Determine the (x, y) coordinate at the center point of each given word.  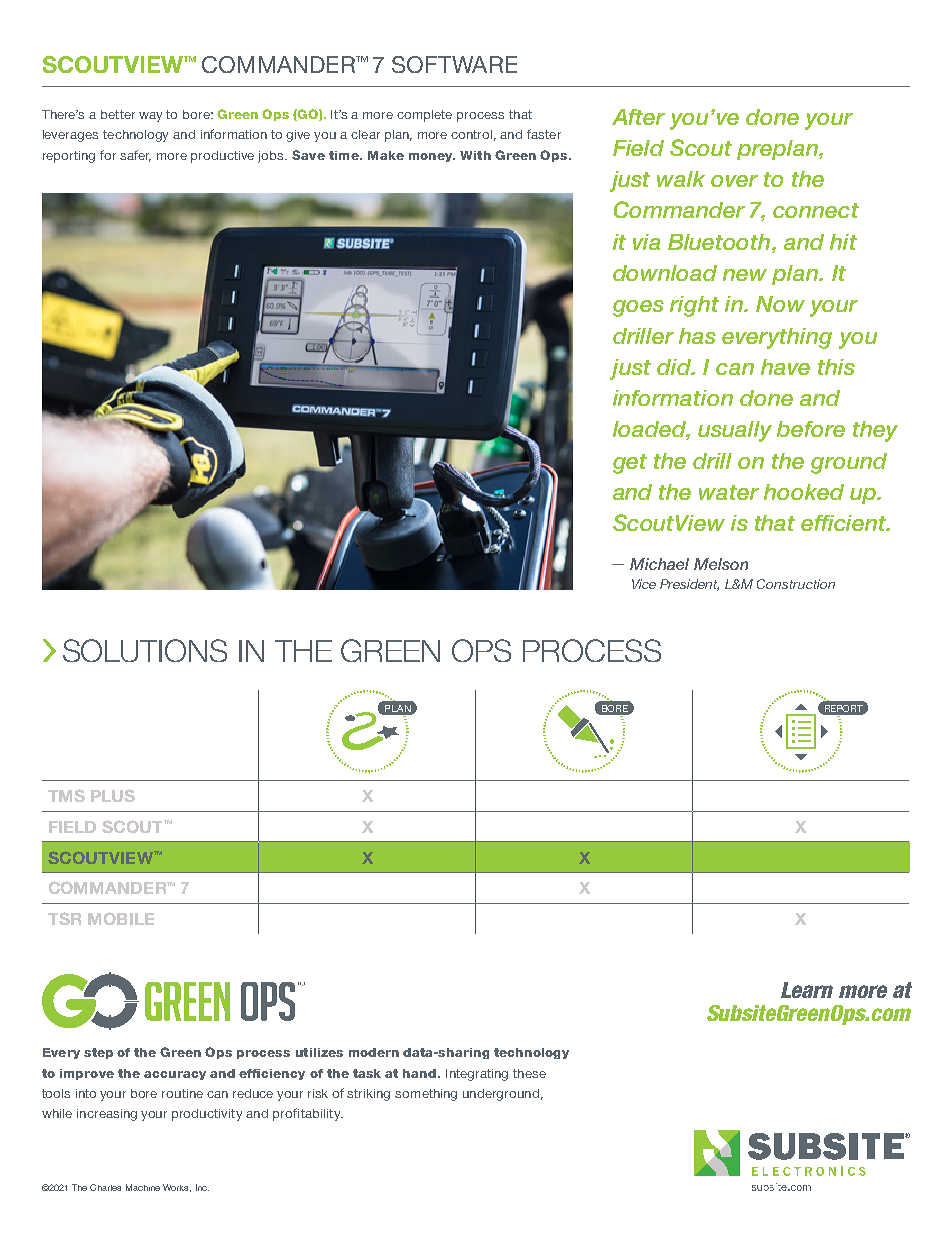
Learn (807, 990)
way (150, 117)
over (734, 181)
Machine (143, 1187)
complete (424, 116)
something (426, 1095)
